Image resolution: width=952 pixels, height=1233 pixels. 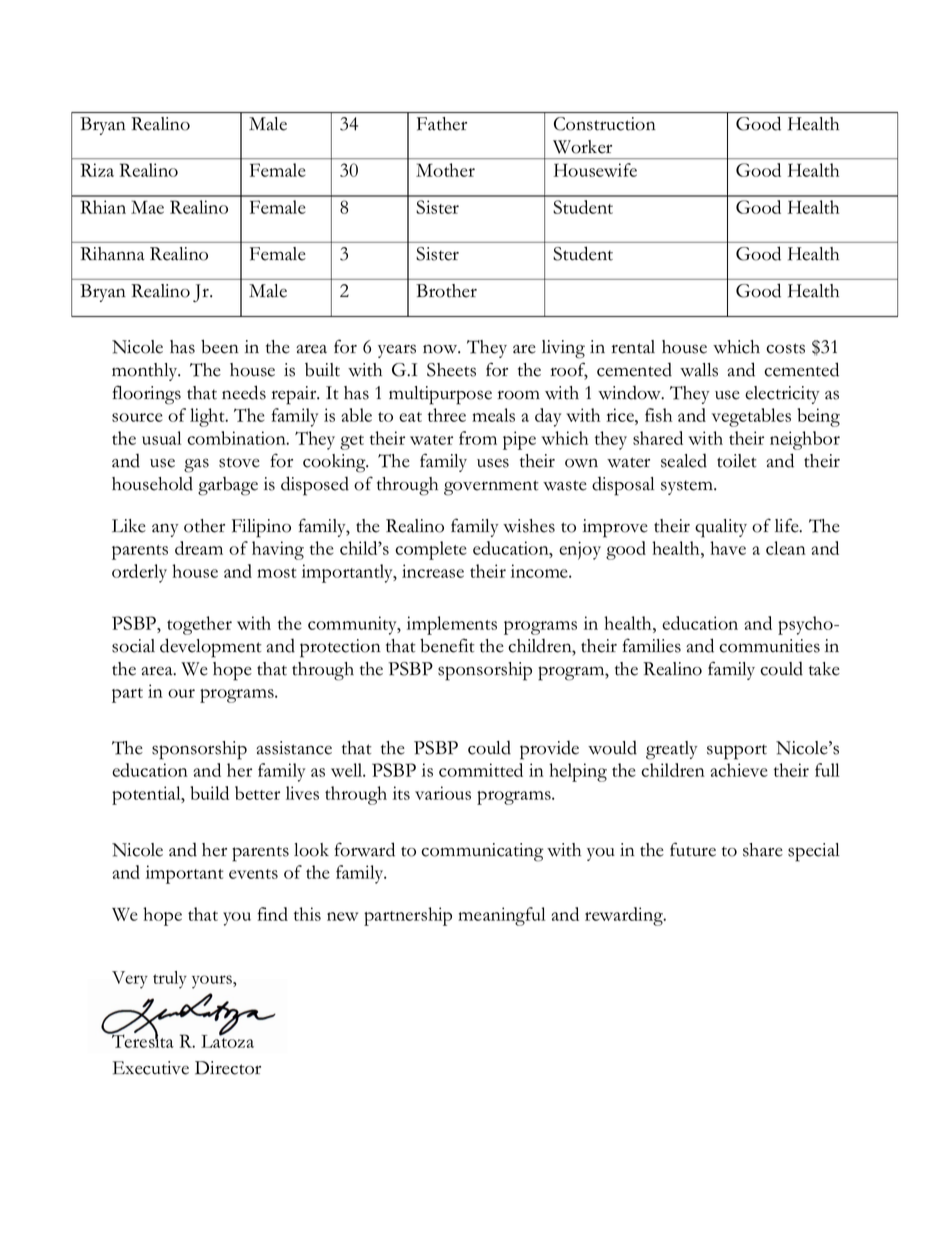 What do you see at coordinates (151, 1068) in the screenshot?
I see `Executive` at bounding box center [151, 1068].
